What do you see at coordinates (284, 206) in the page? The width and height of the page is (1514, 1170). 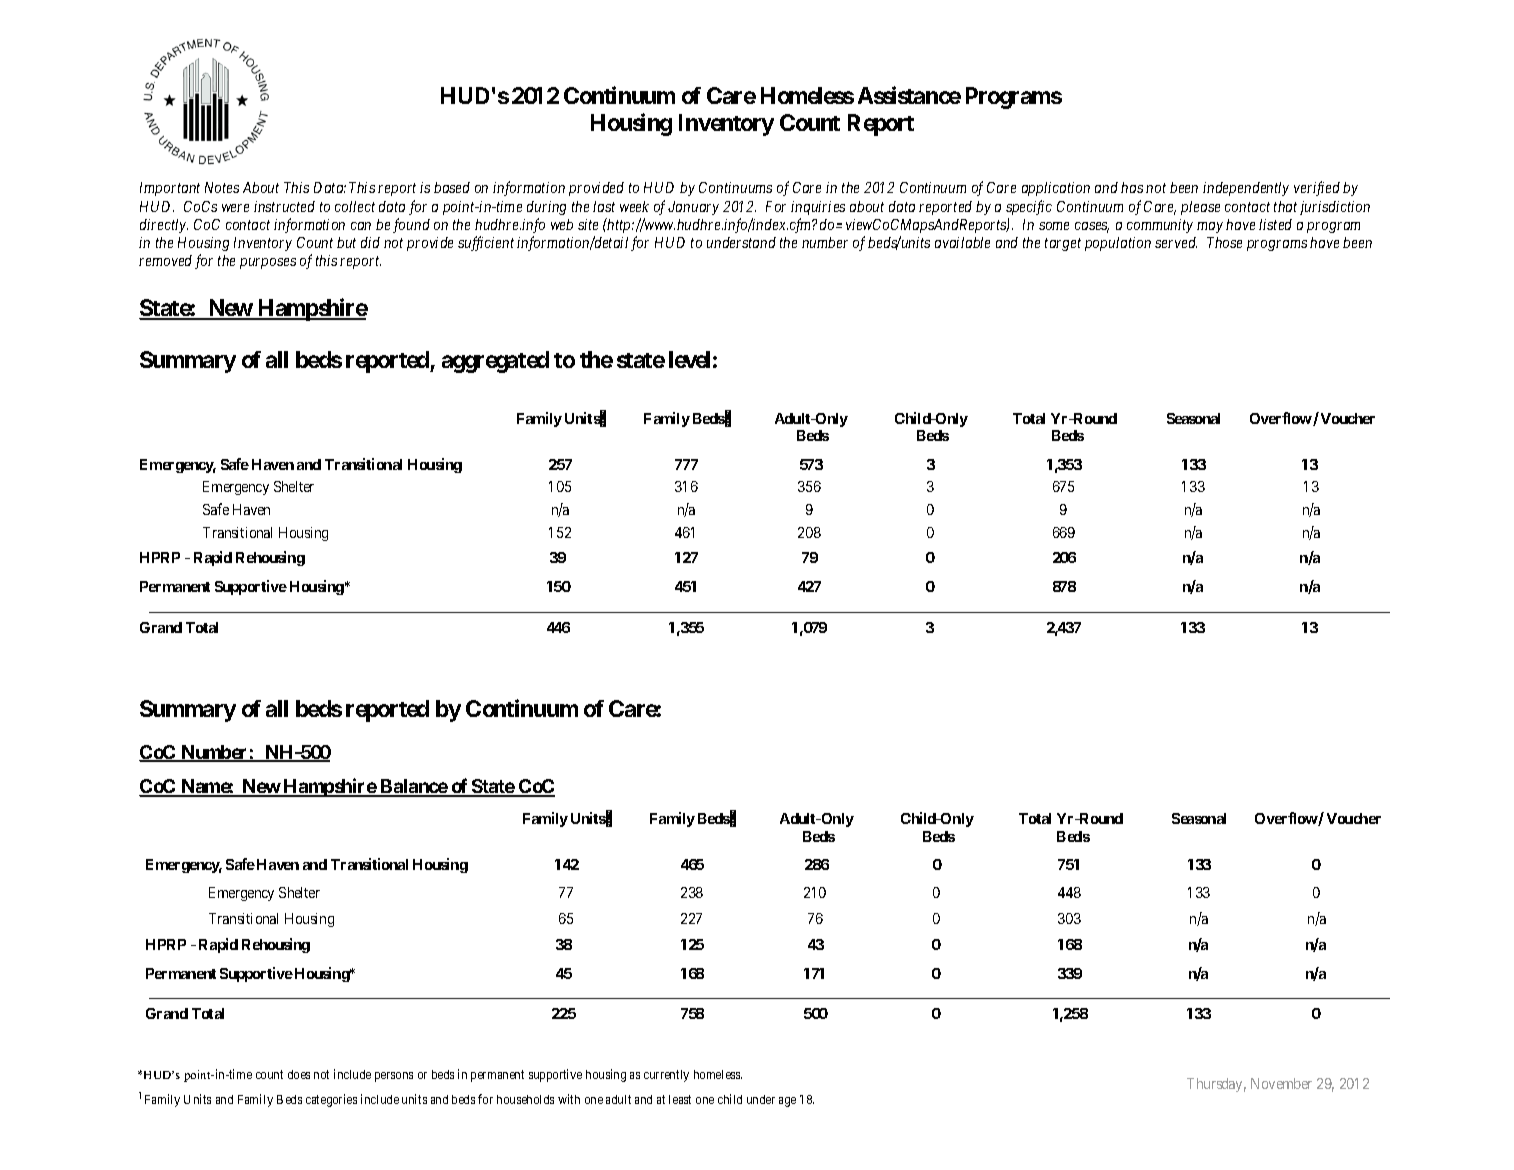 I see `instructed` at bounding box center [284, 206].
